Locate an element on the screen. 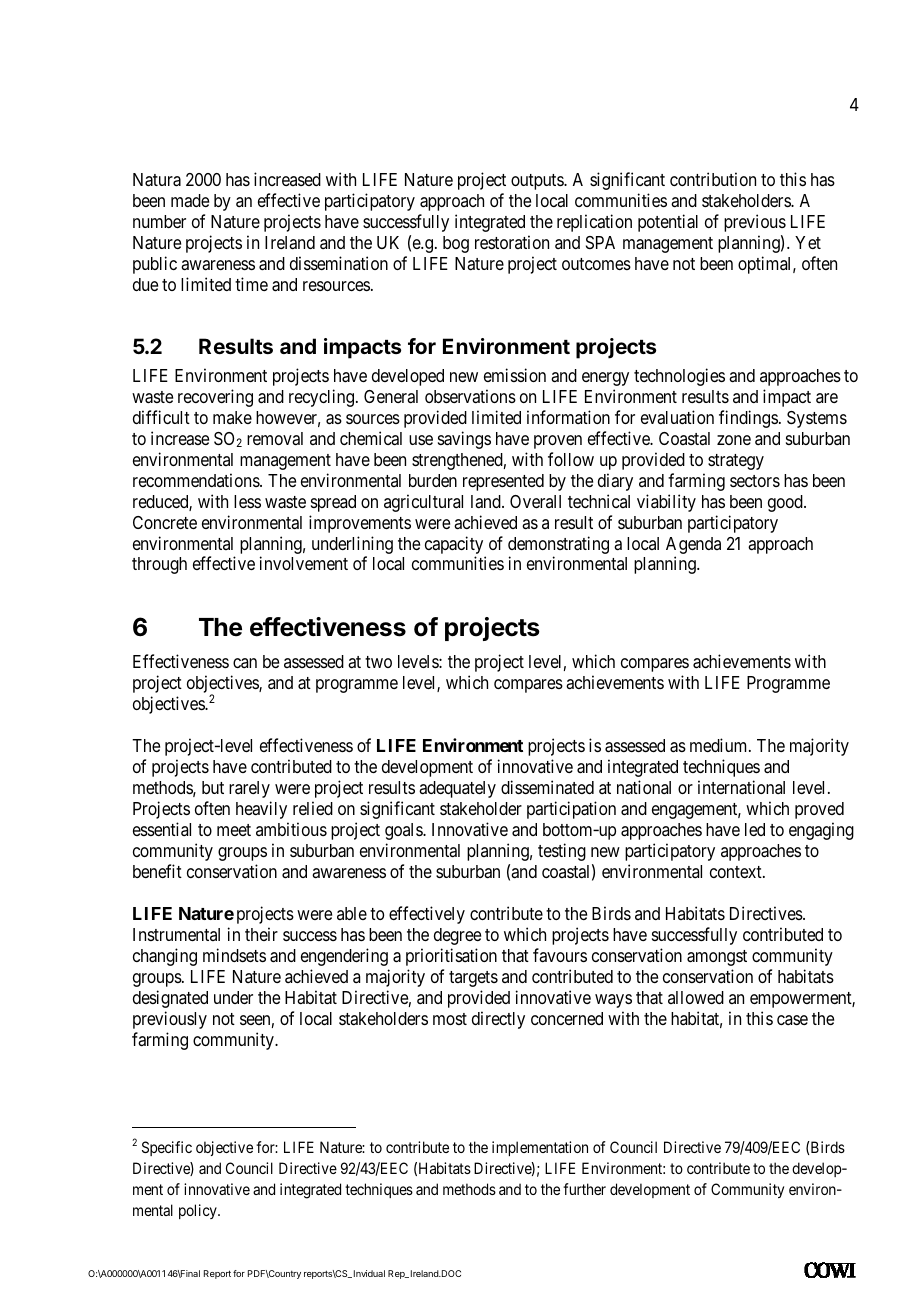 Image resolution: width=924 pixels, height=1308 pixels. Specific is located at coordinates (167, 1148).
